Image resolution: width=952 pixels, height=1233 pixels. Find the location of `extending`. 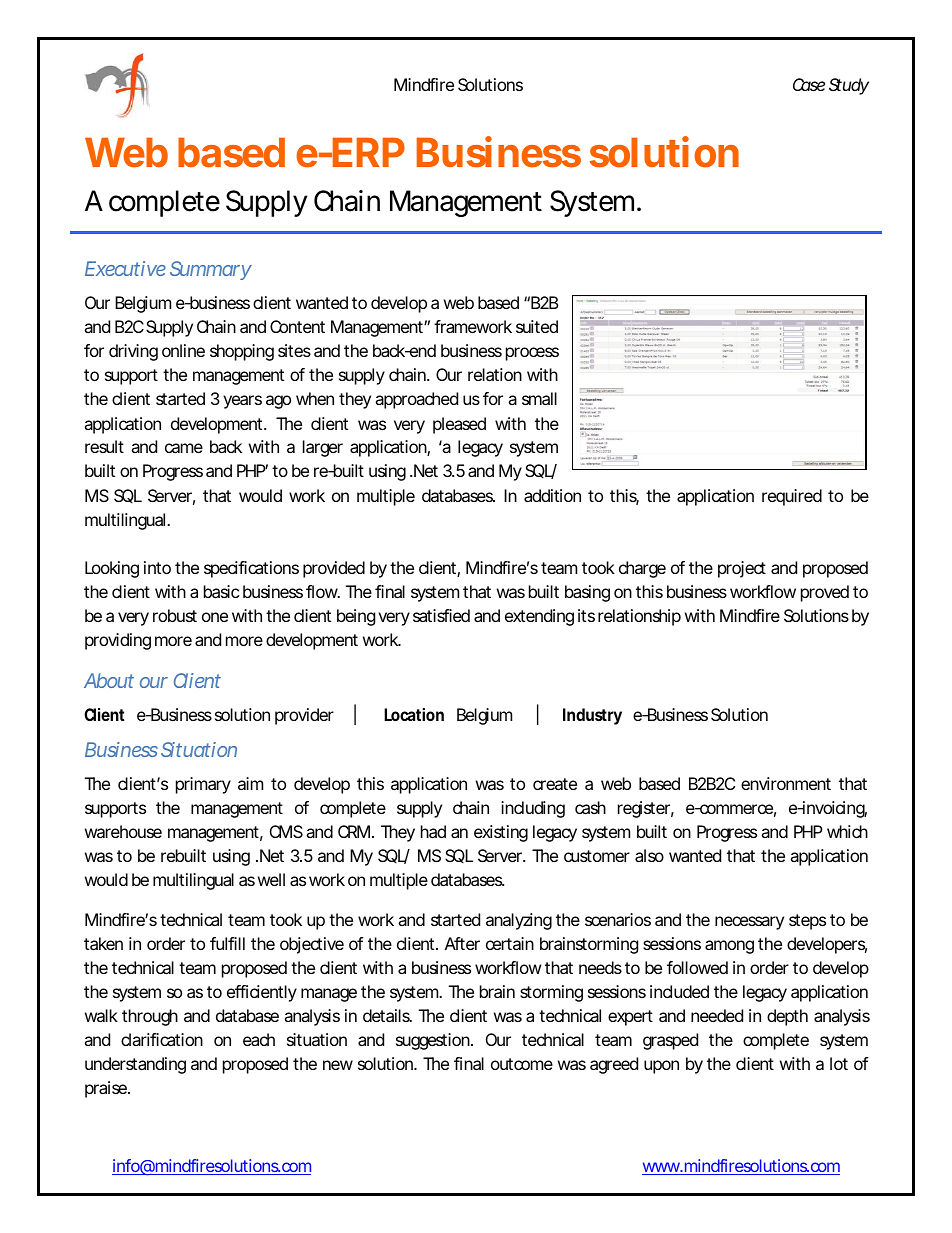

extending is located at coordinates (539, 617).
